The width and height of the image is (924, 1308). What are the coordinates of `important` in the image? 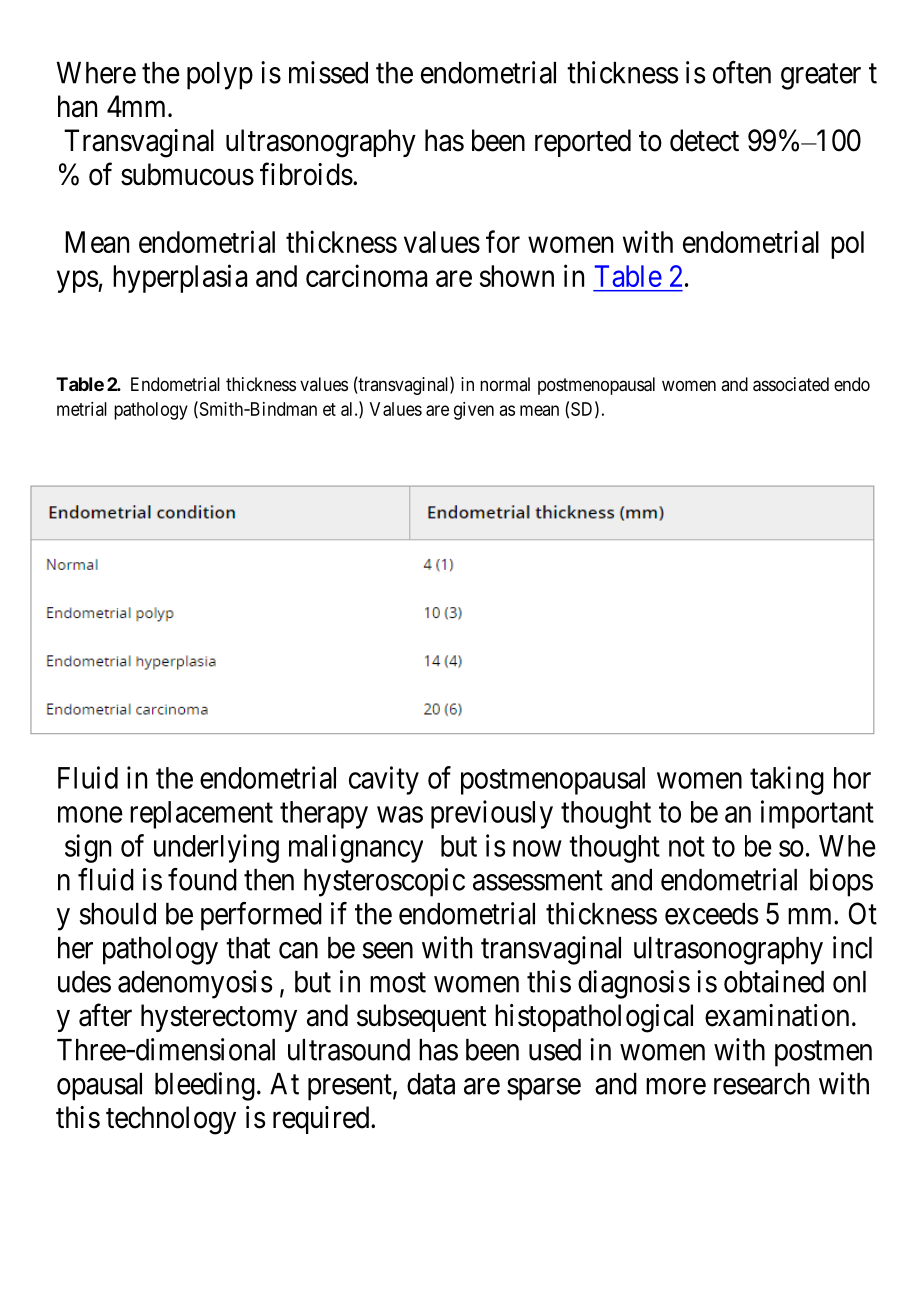 It's located at (817, 814).
